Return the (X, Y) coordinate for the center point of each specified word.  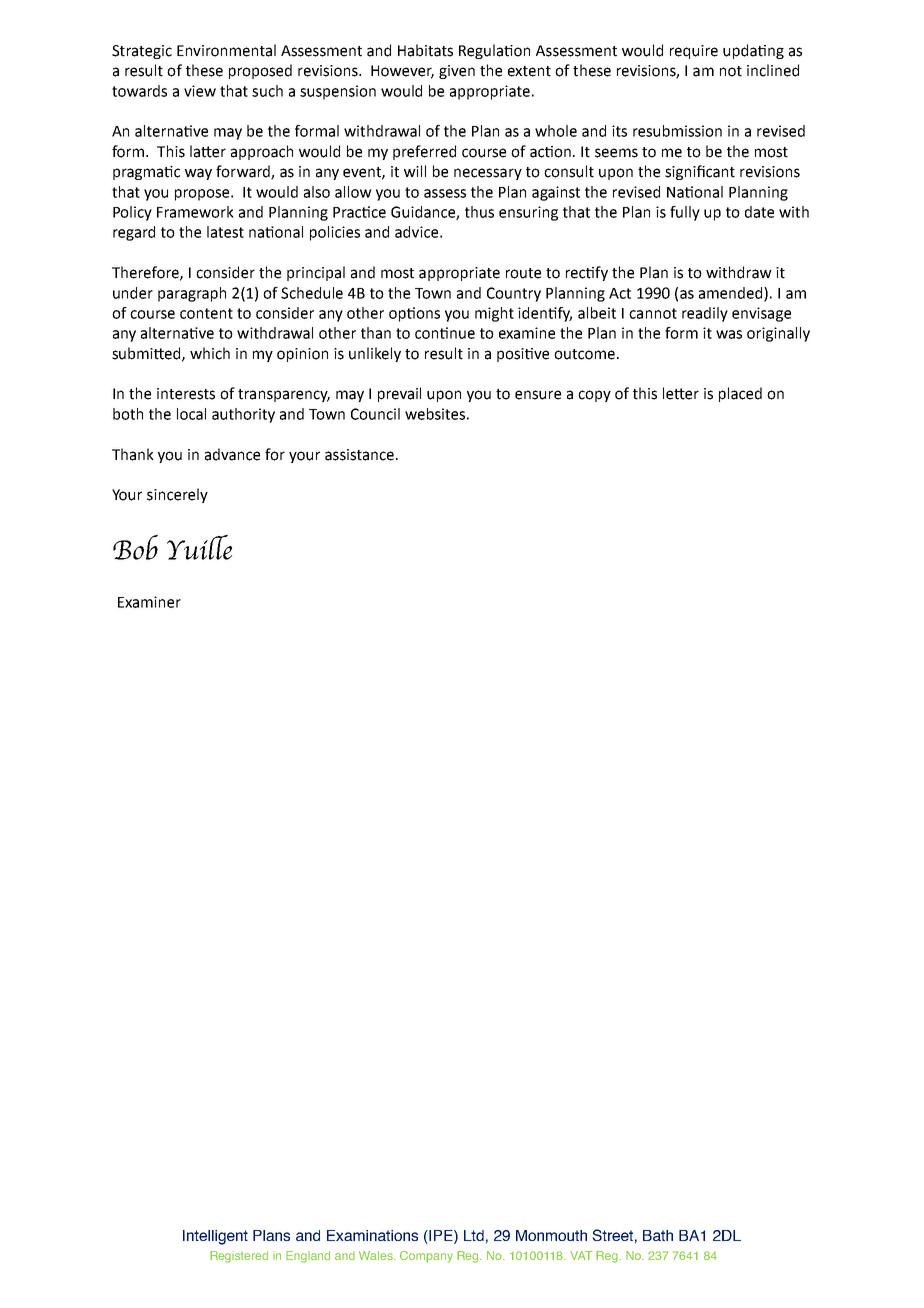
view (200, 91)
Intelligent (215, 1237)
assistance (359, 455)
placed (740, 394)
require (694, 52)
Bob (135, 547)
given (457, 72)
